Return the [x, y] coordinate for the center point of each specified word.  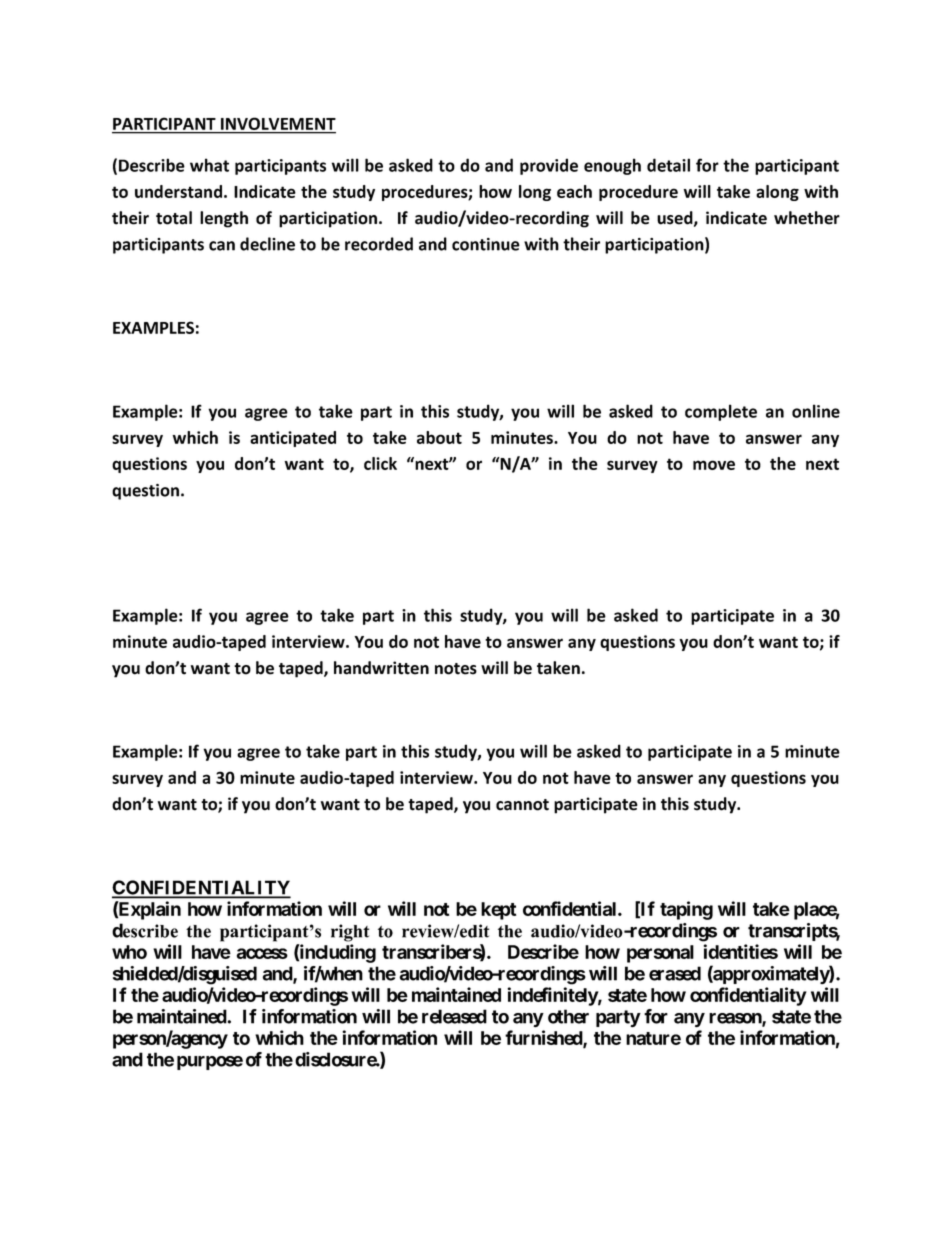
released [454, 1016]
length [224, 219]
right [350, 933]
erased [675, 973]
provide [549, 166]
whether [807, 218]
